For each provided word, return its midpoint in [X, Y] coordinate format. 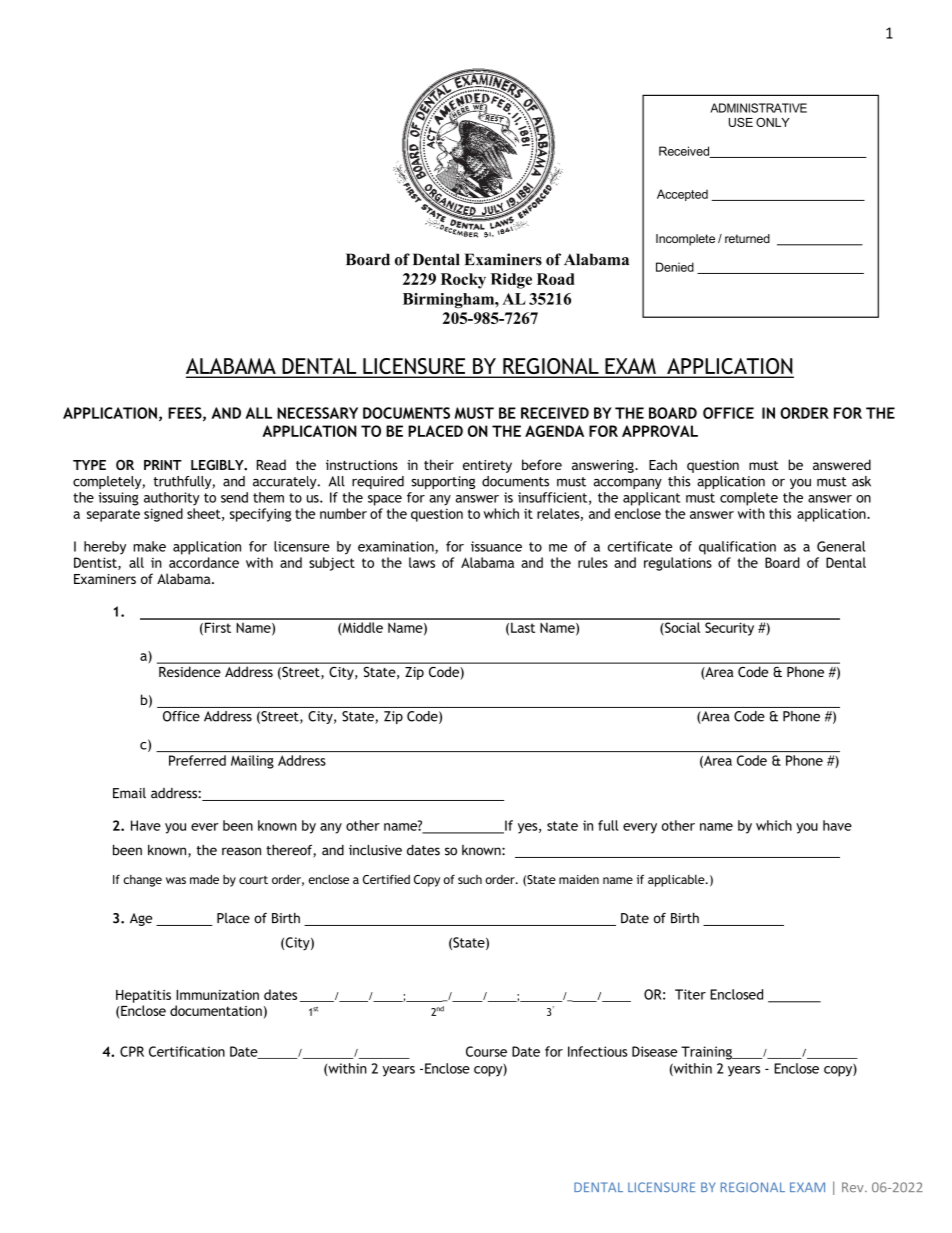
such [470, 879]
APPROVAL [660, 431]
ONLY [773, 122]
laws [422, 562]
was [176, 880]
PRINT [163, 465]
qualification [737, 548]
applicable [677, 881]
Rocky [463, 281]
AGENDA [554, 431]
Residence [189, 672]
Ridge [511, 281]
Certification [187, 1051]
